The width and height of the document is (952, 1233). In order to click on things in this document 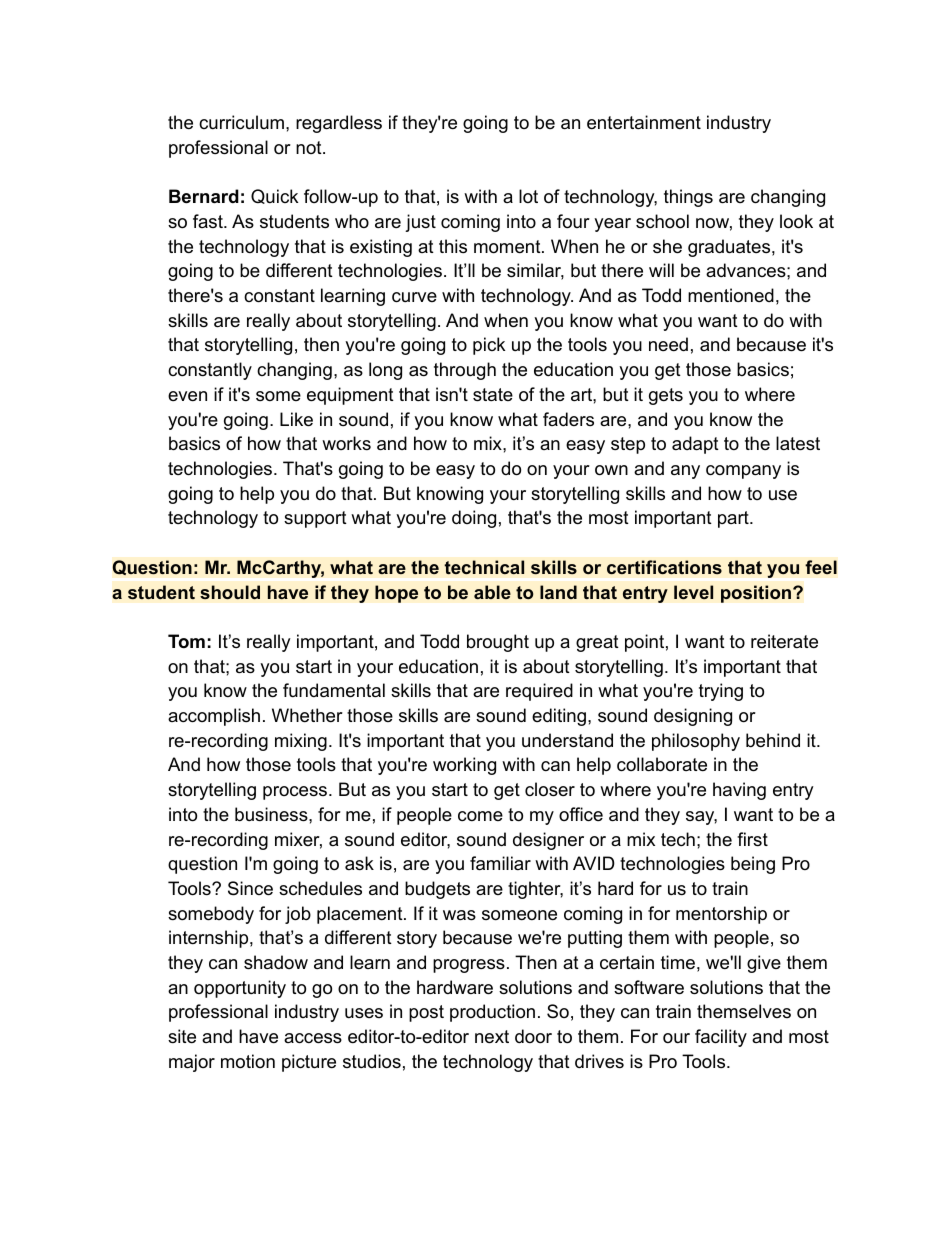, I will do `click(688, 198)`.
